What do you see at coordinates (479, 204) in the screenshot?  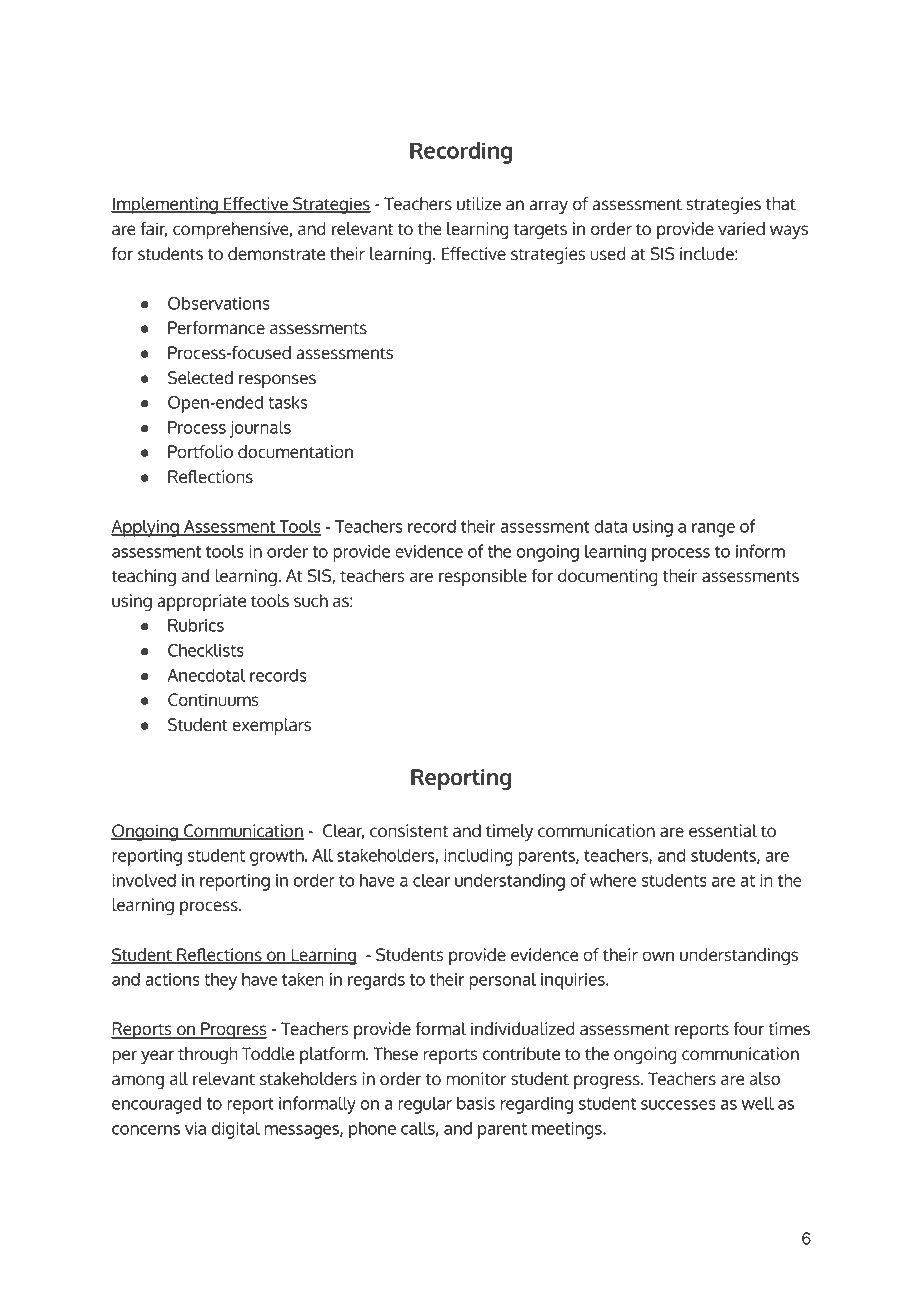 I see `utilize` at bounding box center [479, 204].
